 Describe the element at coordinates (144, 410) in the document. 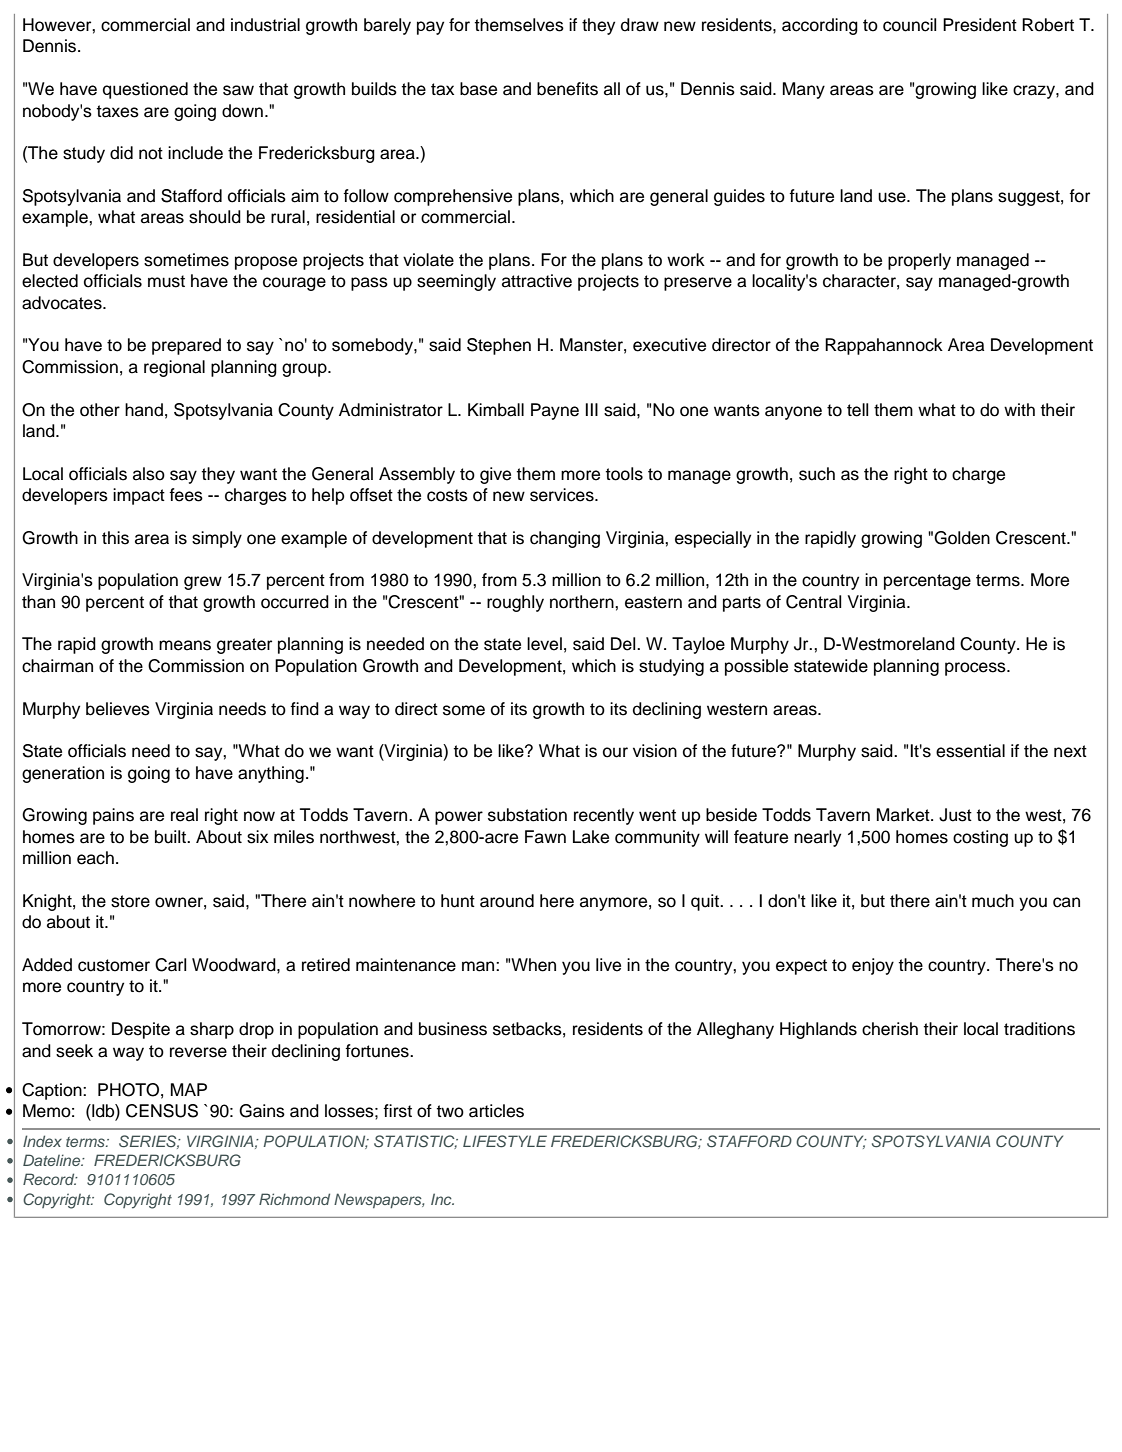

I see `hand` at that location.
